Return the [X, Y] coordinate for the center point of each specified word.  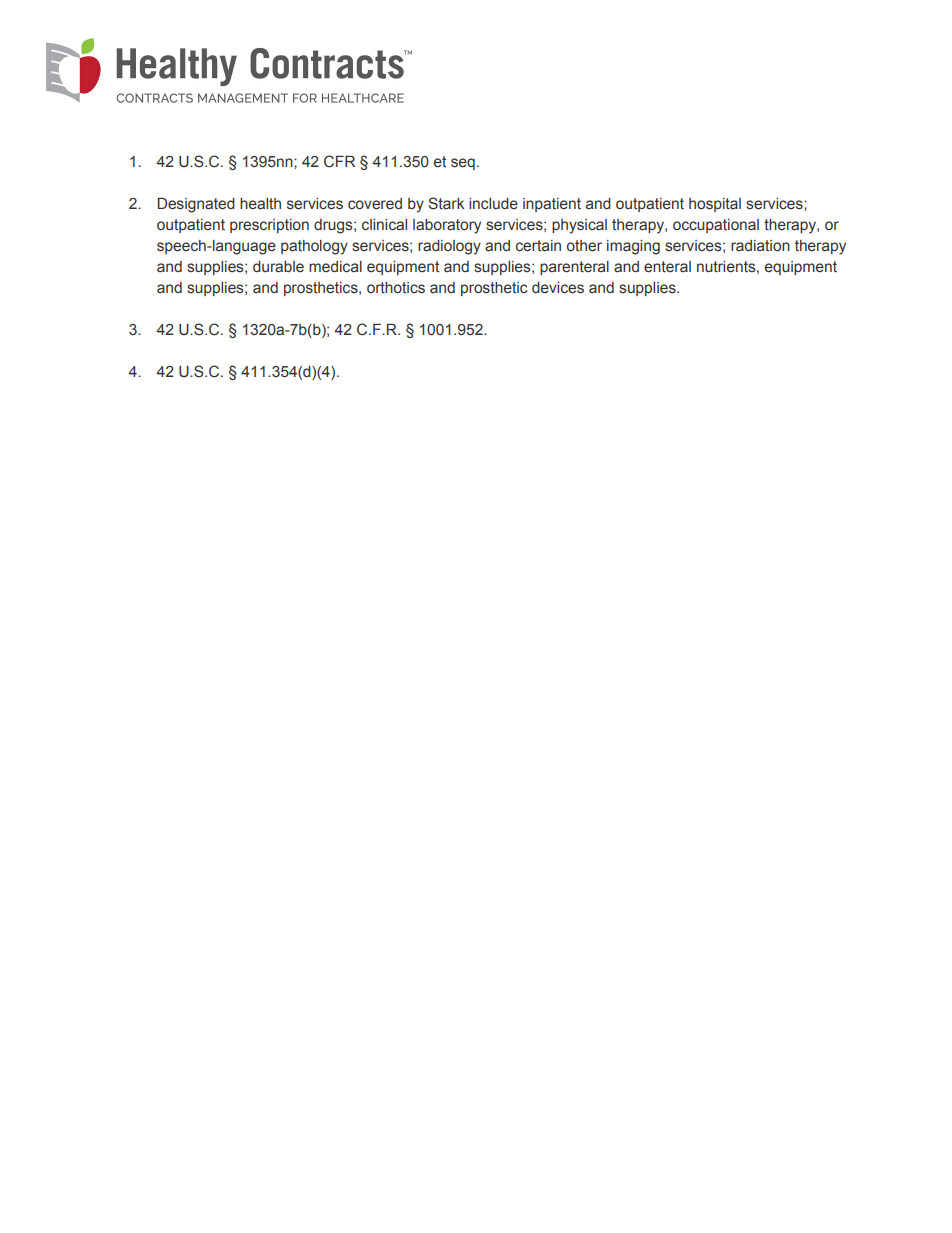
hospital [715, 205]
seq [463, 164]
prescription [269, 226]
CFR [339, 161]
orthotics [396, 288]
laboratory [447, 226]
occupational [716, 226]
